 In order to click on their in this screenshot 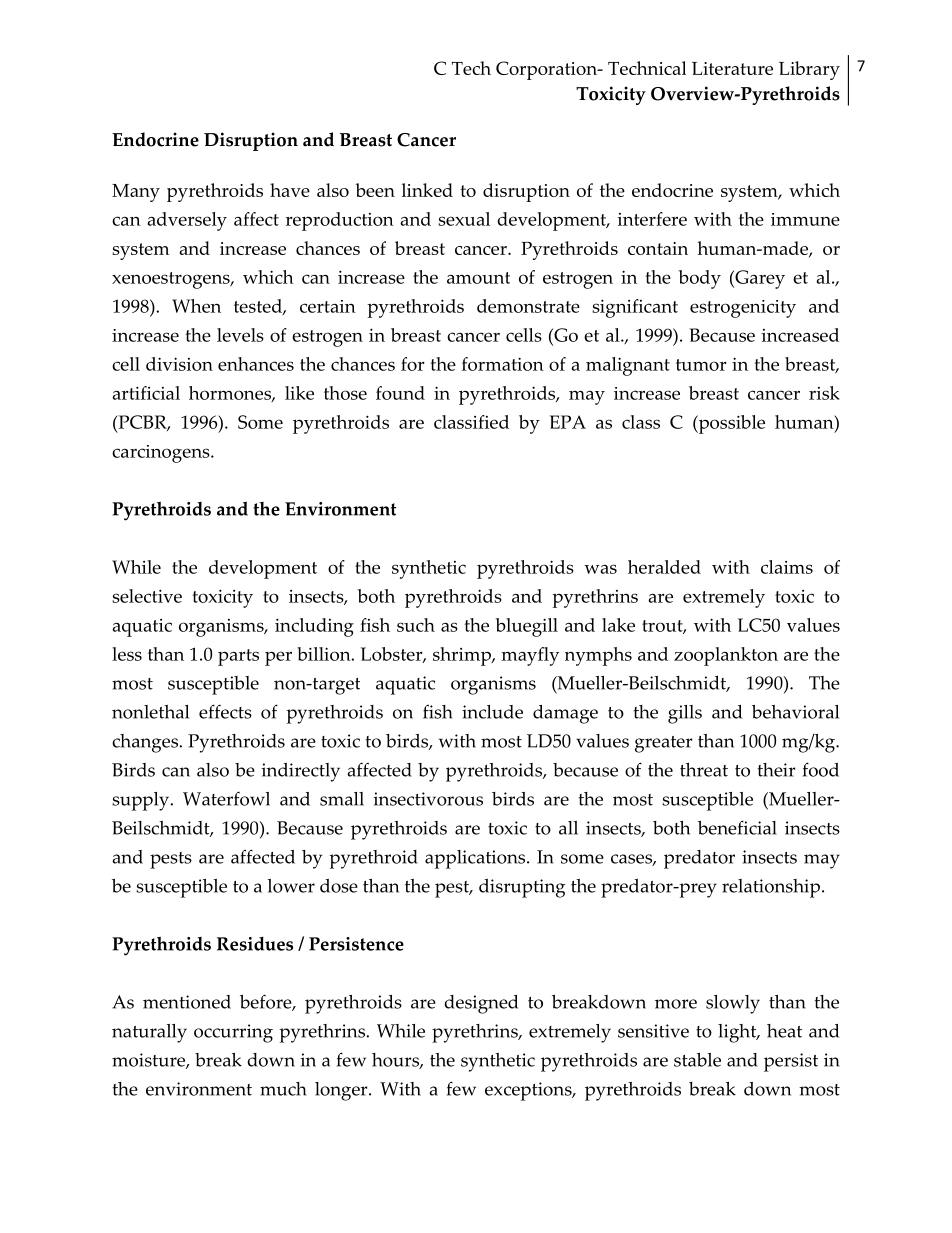, I will do `click(777, 770)`.
